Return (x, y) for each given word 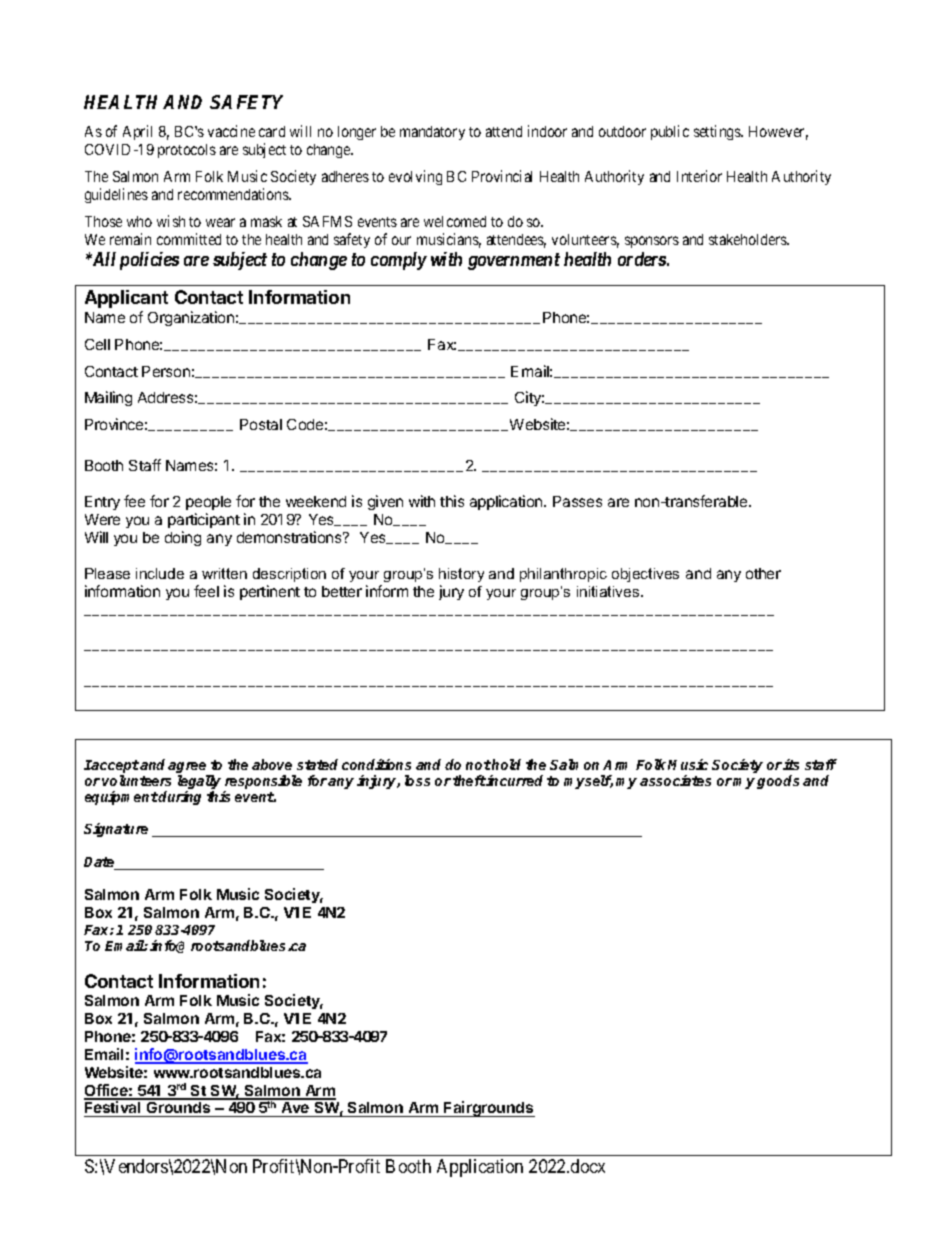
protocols (187, 151)
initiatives (609, 591)
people (208, 505)
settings (718, 132)
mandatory (432, 133)
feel (206, 591)
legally (199, 783)
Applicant (126, 299)
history (461, 575)
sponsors (652, 242)
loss (417, 780)
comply (399, 261)
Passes (577, 501)
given (385, 502)
